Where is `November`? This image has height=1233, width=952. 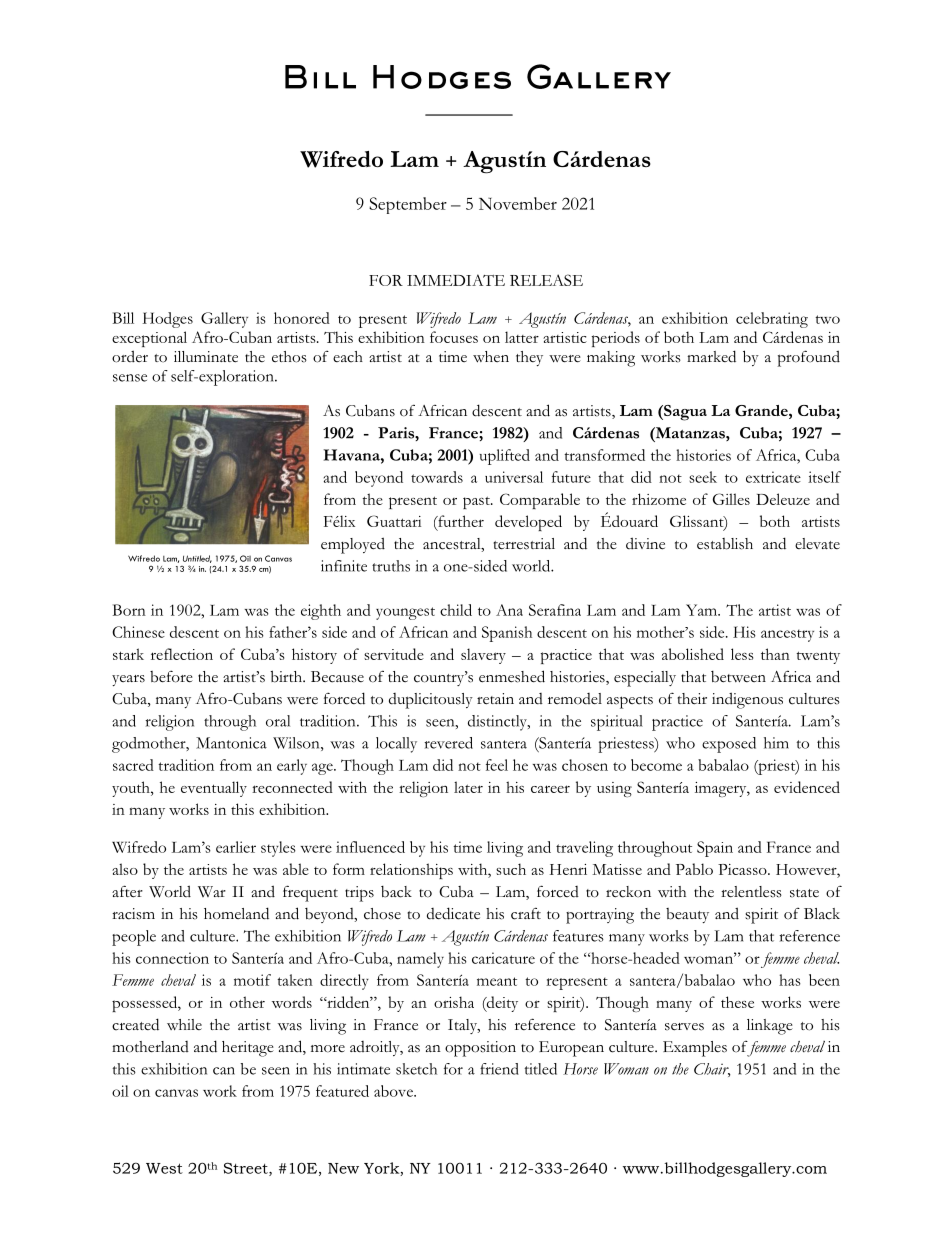
November is located at coordinates (518, 203).
